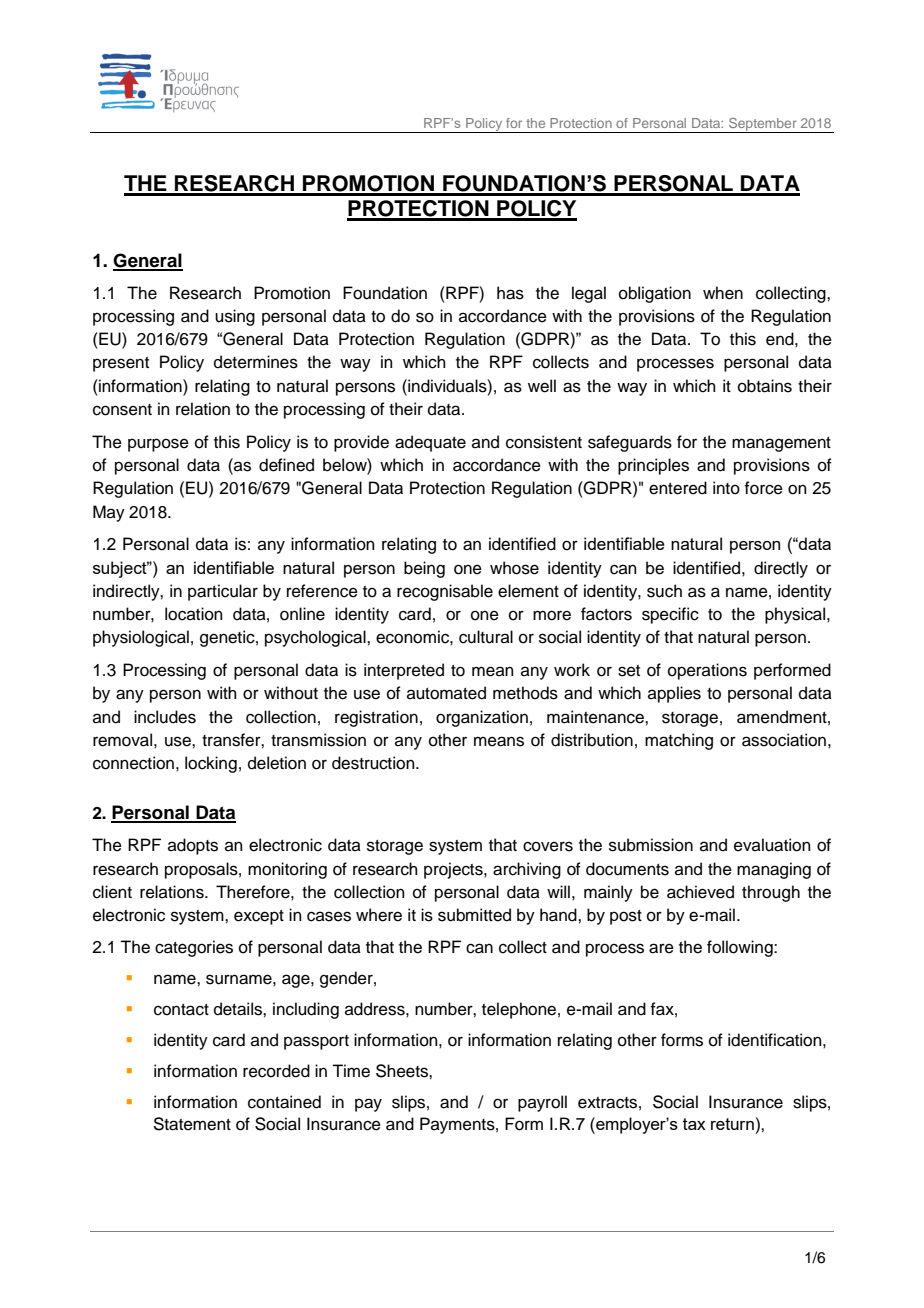 The image size is (924, 1308). I want to click on adopts, so click(193, 846).
